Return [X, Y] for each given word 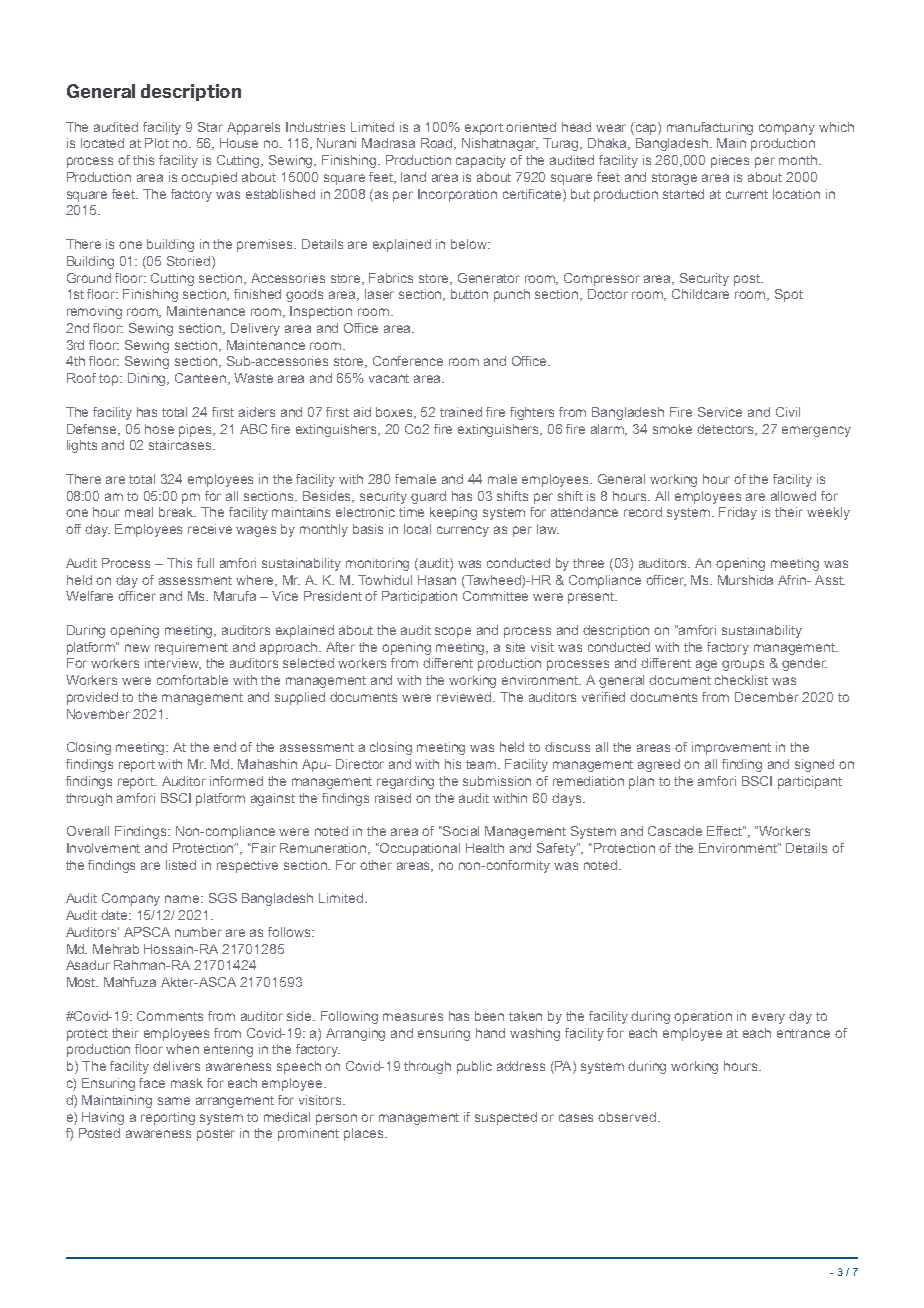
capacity [481, 161]
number [198, 932]
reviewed [465, 697]
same [174, 1101]
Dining [148, 379]
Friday [738, 513]
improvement [731, 748]
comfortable [192, 680]
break [177, 512]
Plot [157, 143]
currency [463, 531]
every [768, 1018]
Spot [789, 295]
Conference [408, 361]
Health [485, 848]
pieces [730, 161]
